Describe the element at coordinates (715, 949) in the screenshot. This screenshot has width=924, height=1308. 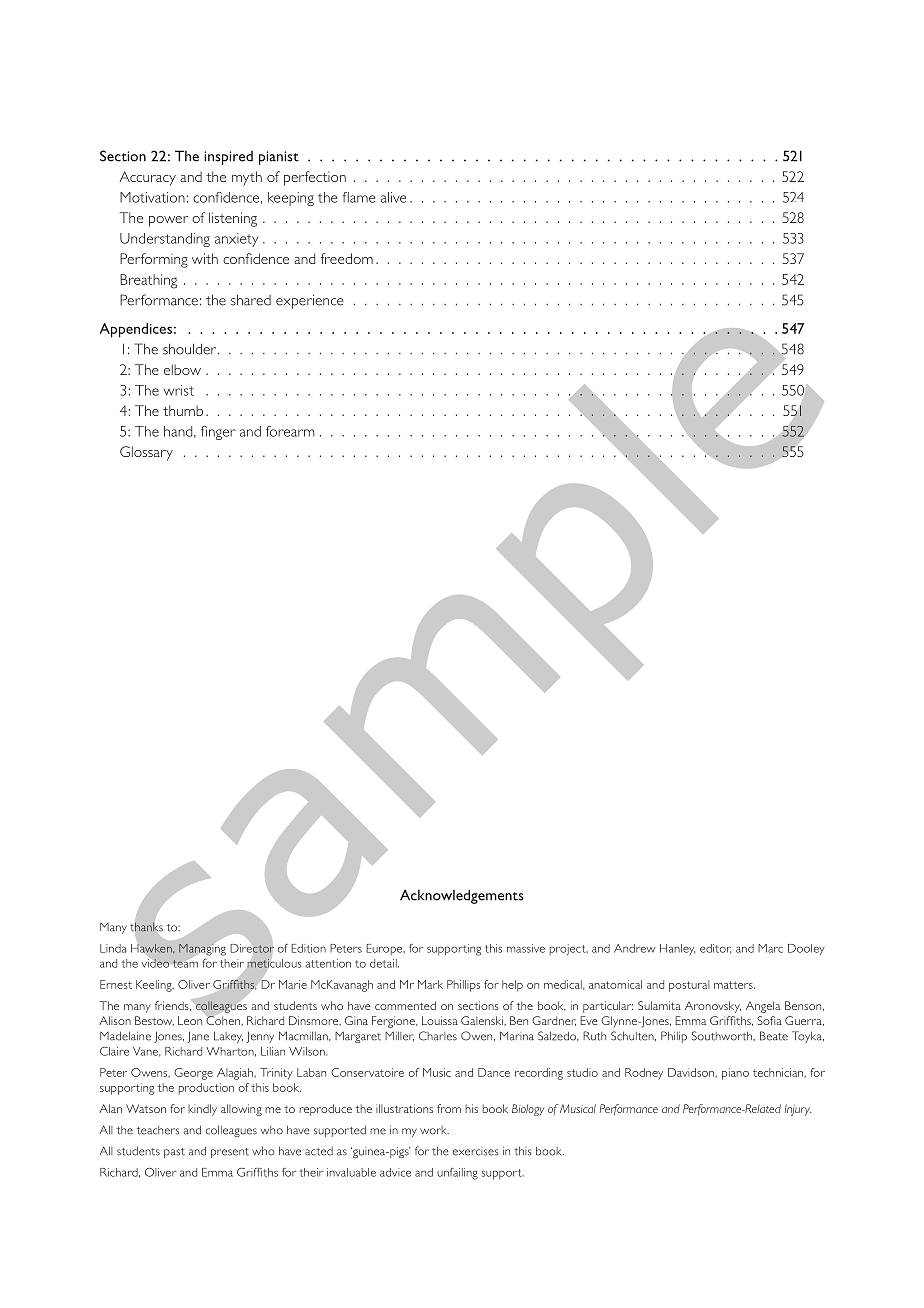
I see `editor` at that location.
